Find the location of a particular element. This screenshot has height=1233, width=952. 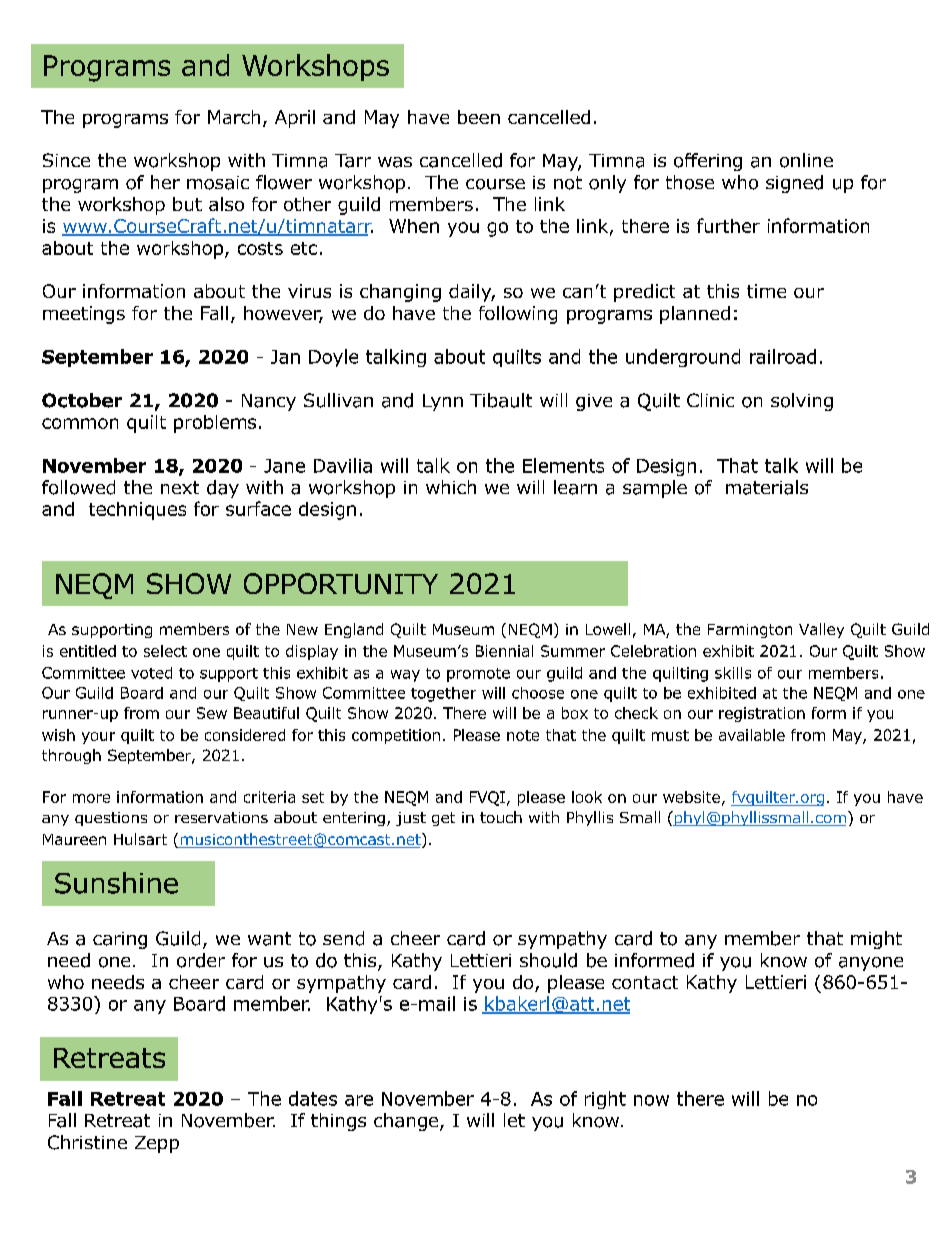

Farmington is located at coordinates (750, 631).
